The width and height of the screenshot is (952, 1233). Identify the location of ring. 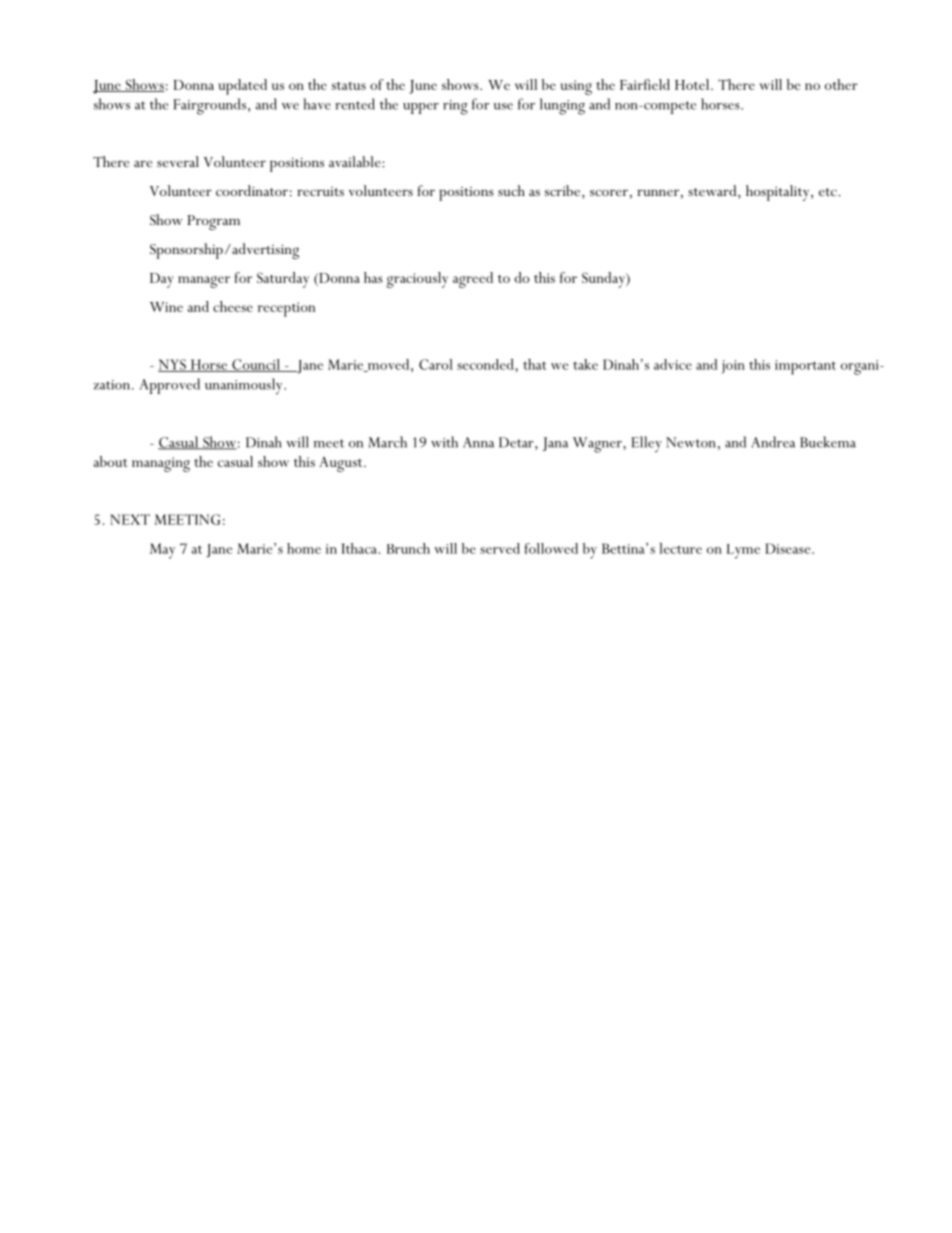
(455, 107).
